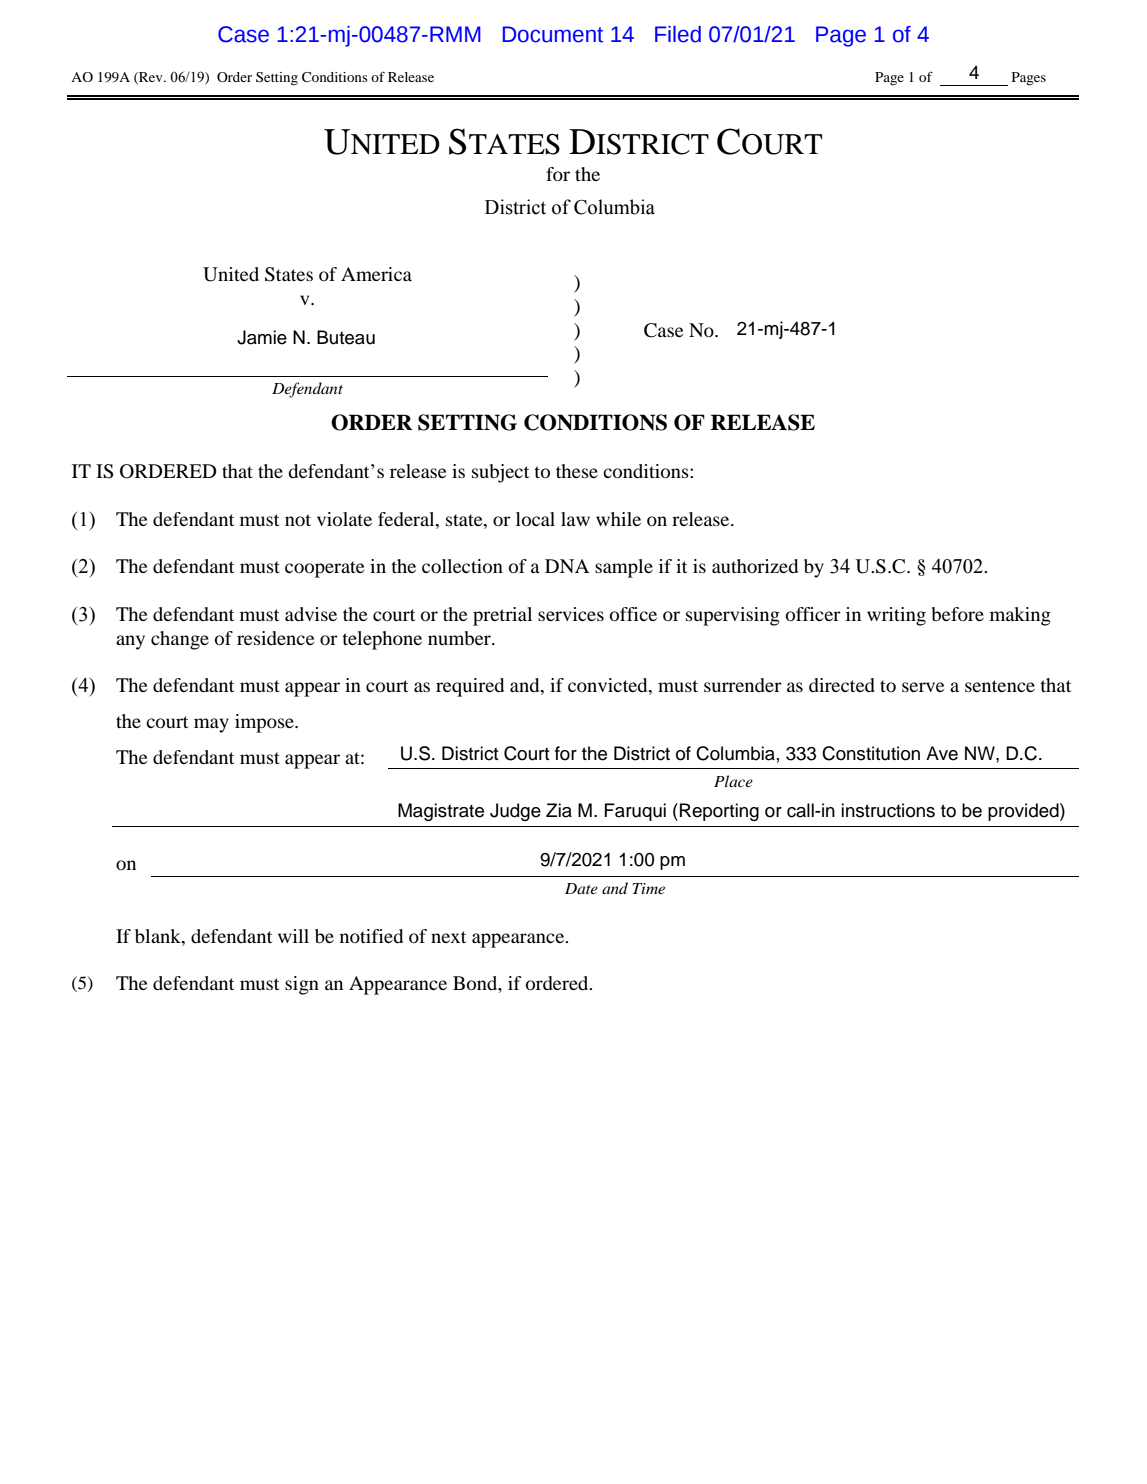 The image size is (1147, 1484). What do you see at coordinates (553, 34) in the page?
I see `Document` at bounding box center [553, 34].
